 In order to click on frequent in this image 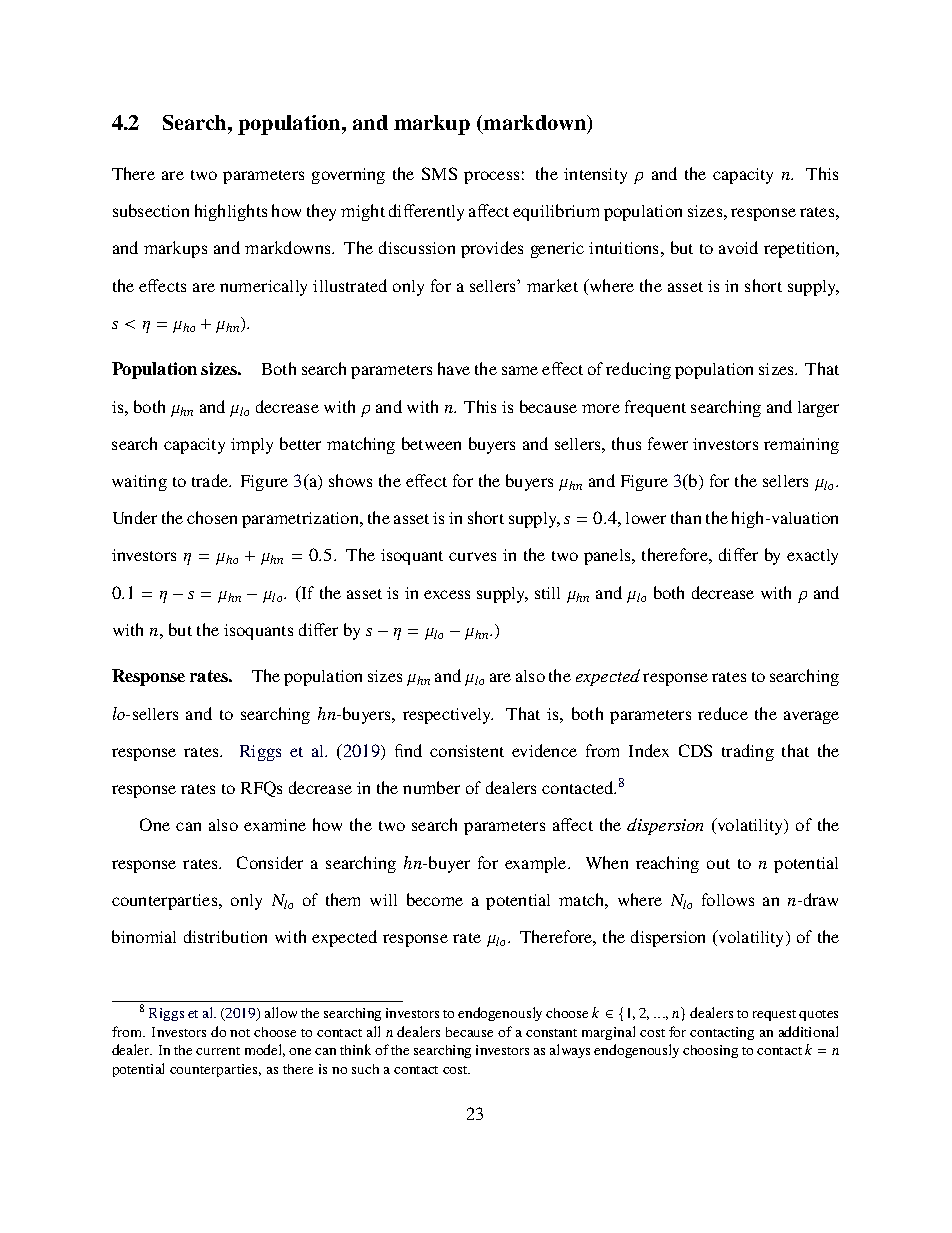, I will do `click(655, 408)`.
